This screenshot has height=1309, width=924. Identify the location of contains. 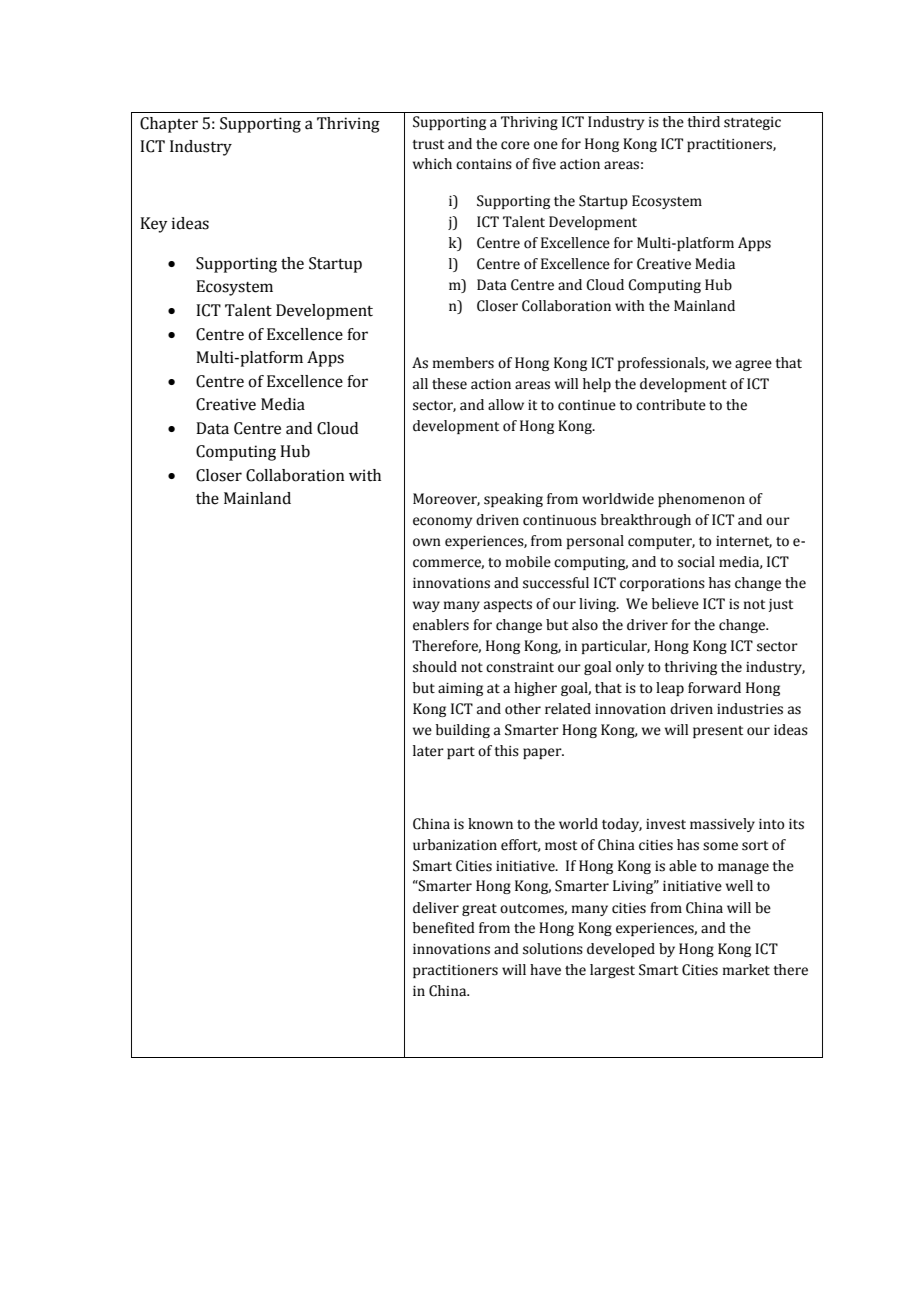
(484, 164).
